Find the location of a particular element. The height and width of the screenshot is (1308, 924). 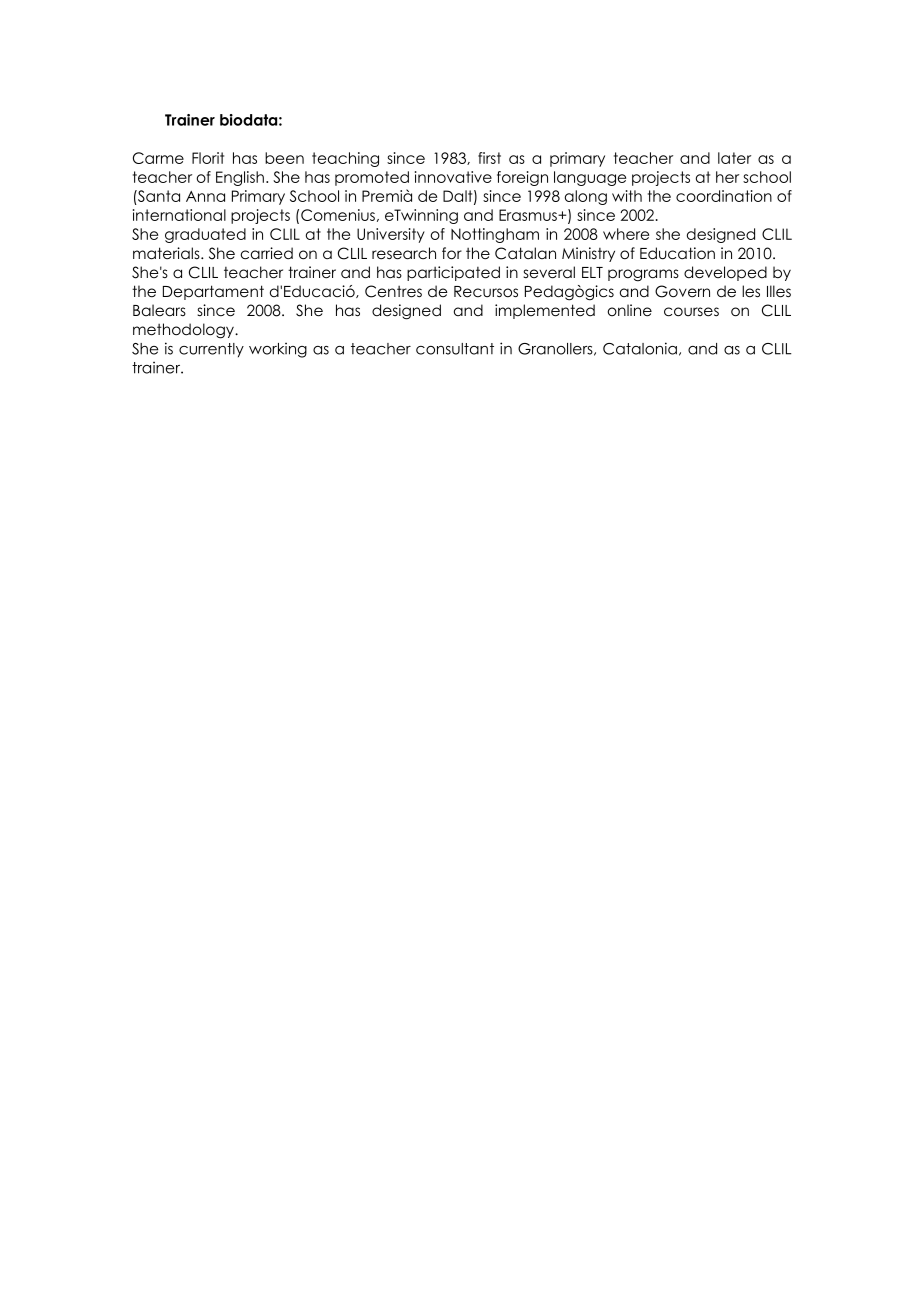

Centres is located at coordinates (393, 291).
